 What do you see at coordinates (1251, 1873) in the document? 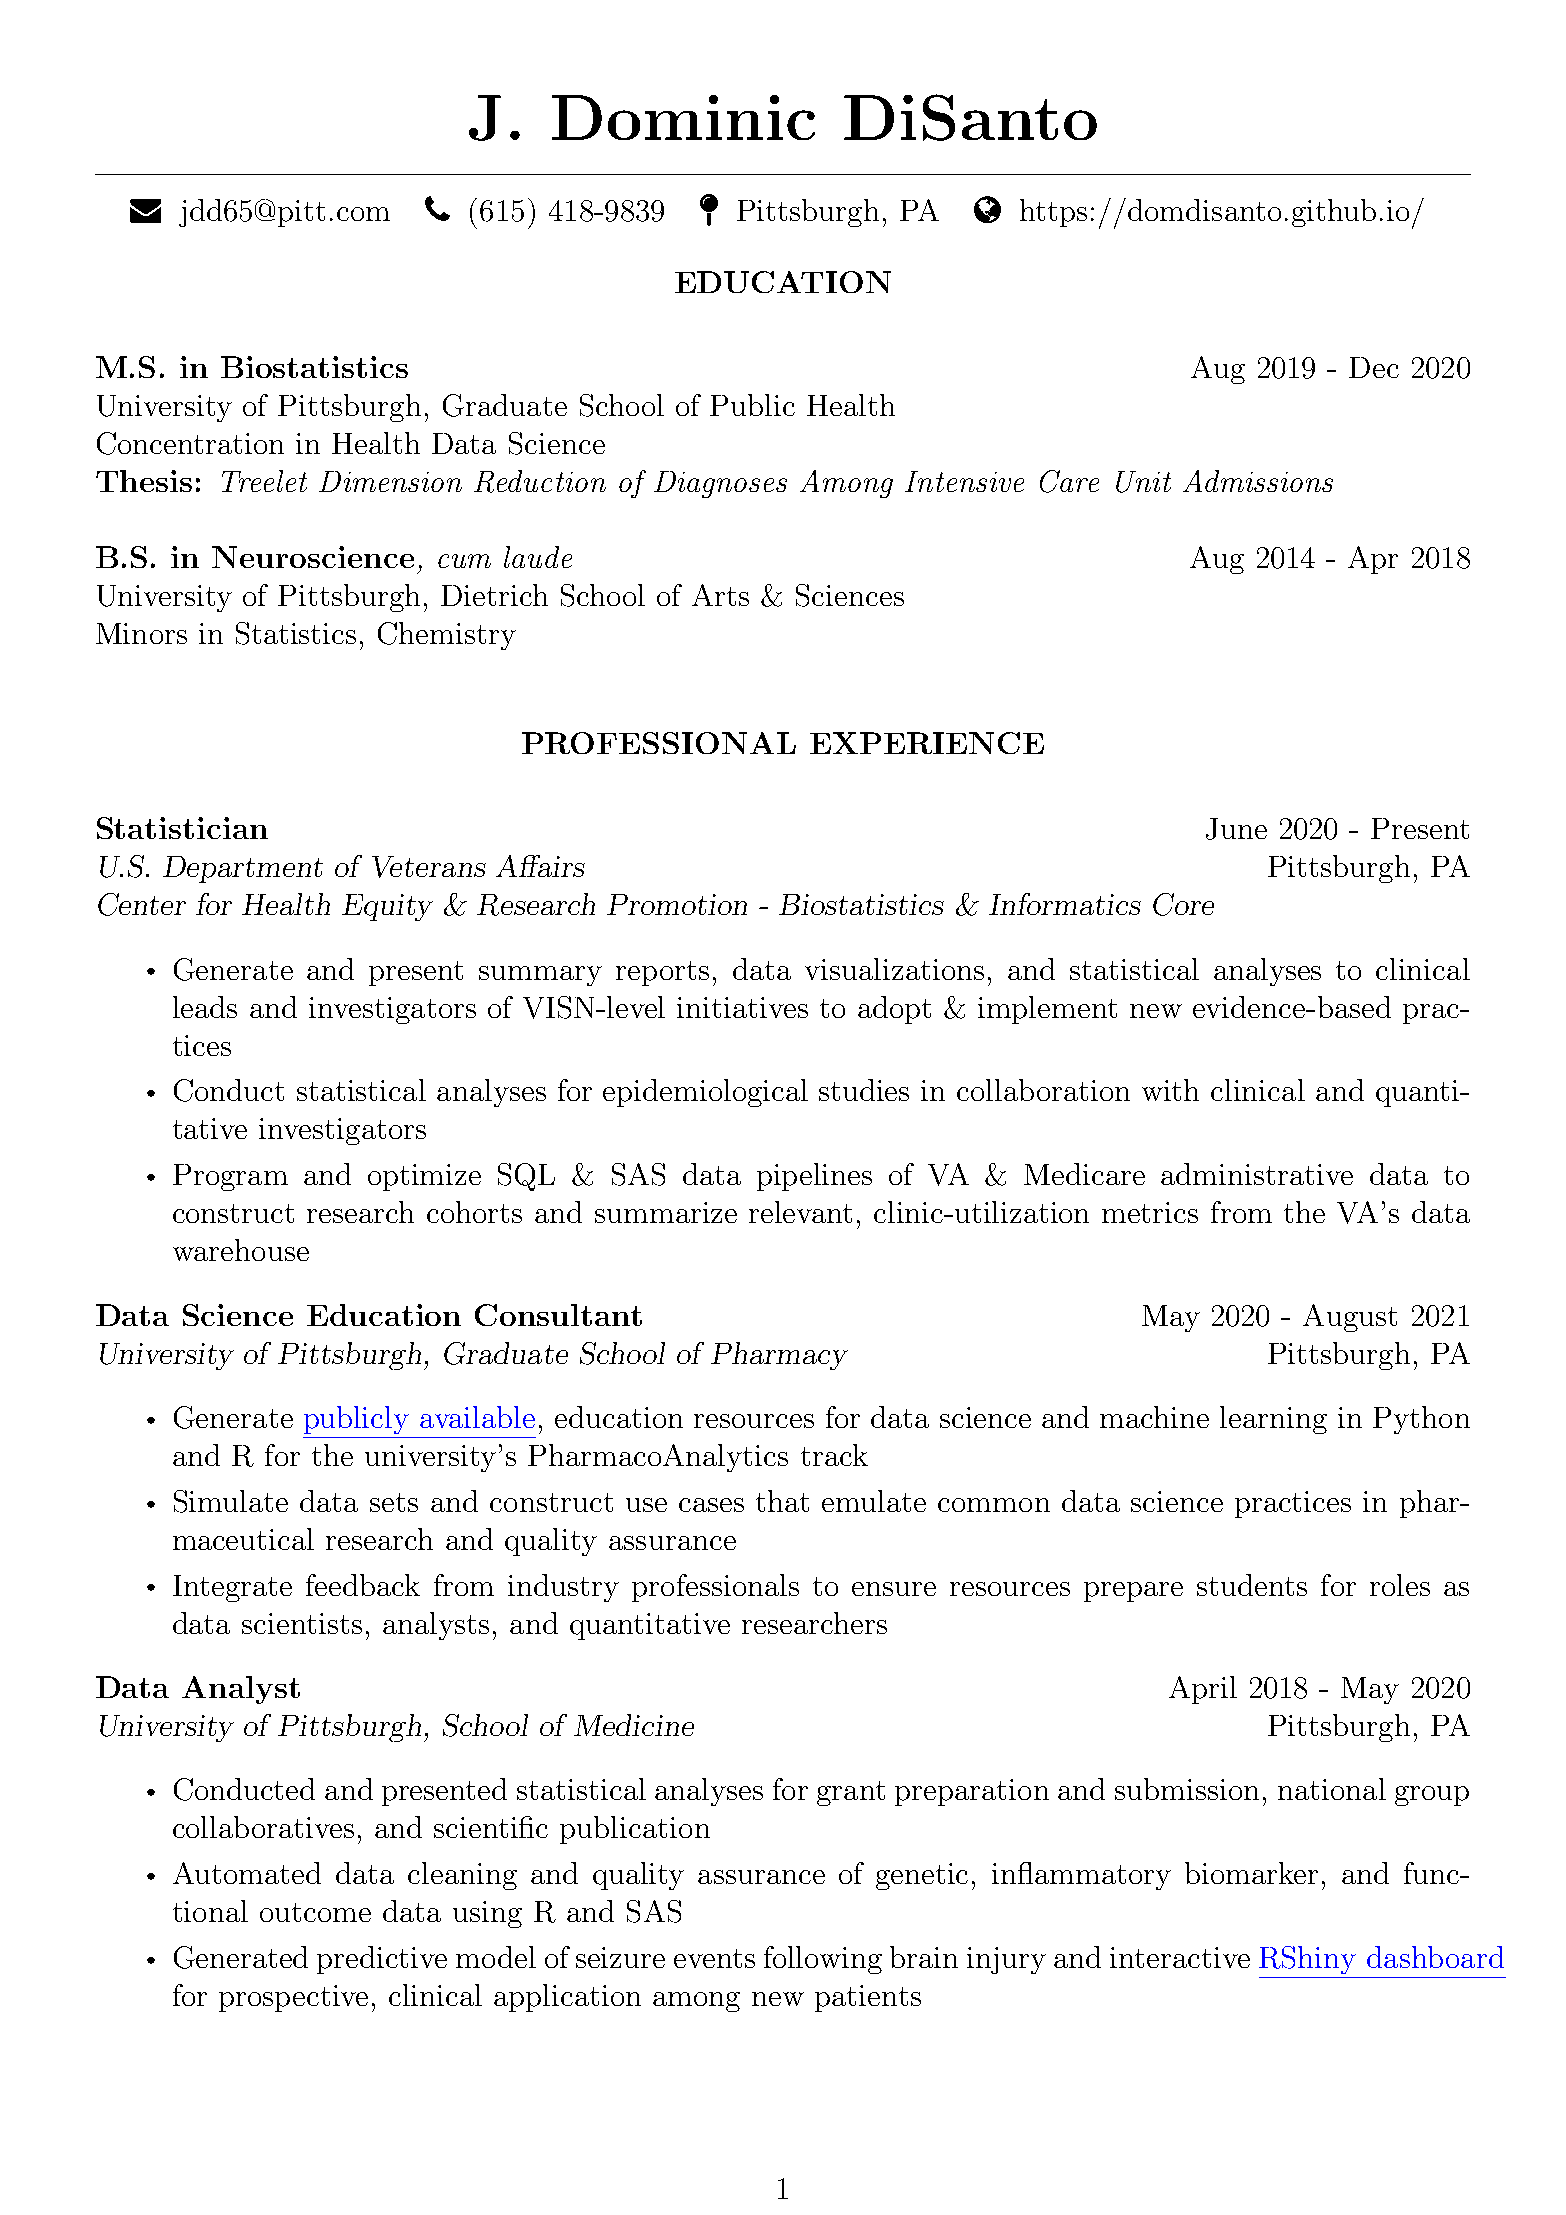
I see `biomarker` at bounding box center [1251, 1873].
